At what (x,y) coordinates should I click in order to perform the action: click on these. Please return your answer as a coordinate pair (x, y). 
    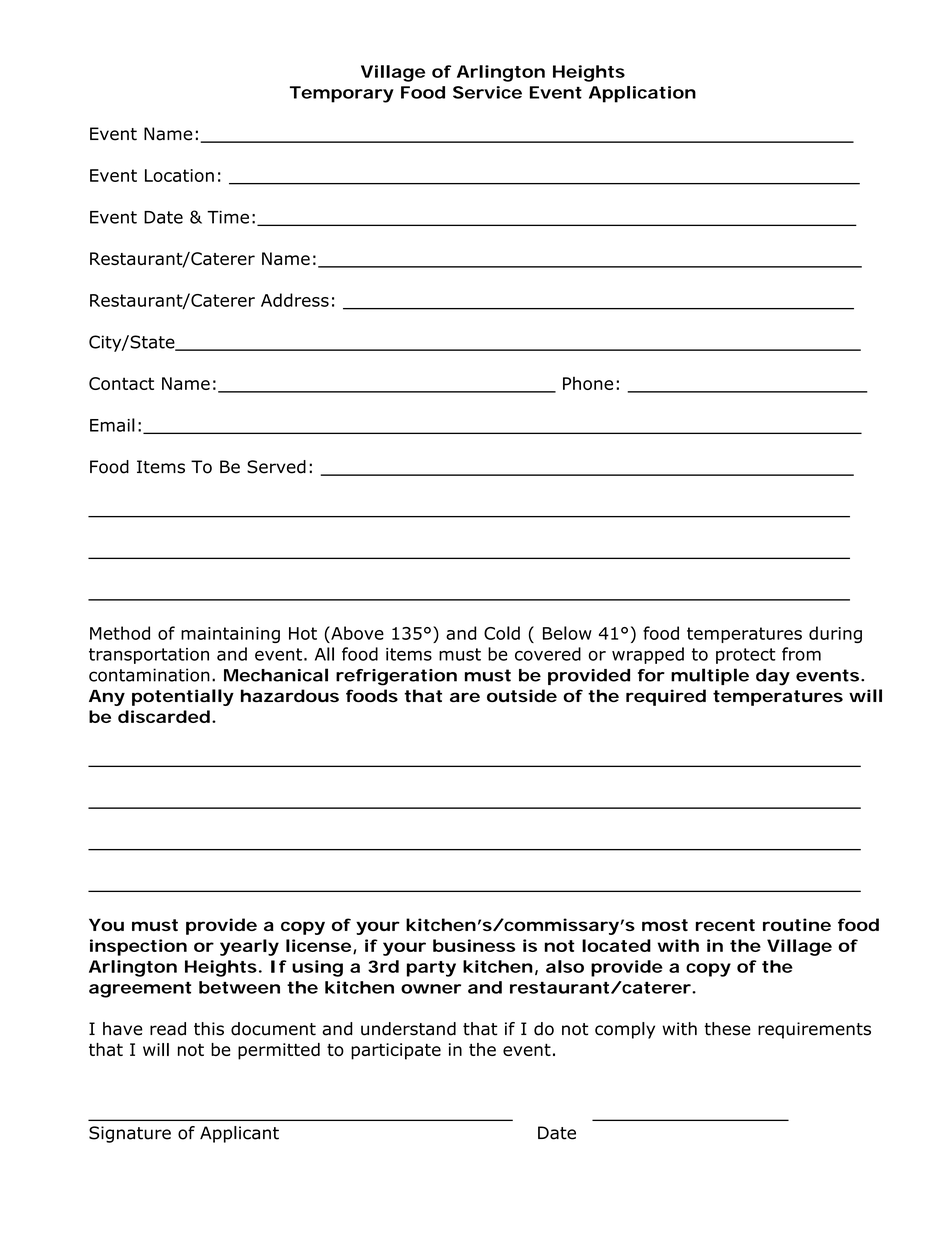
    Looking at the image, I should click on (727, 1029).
